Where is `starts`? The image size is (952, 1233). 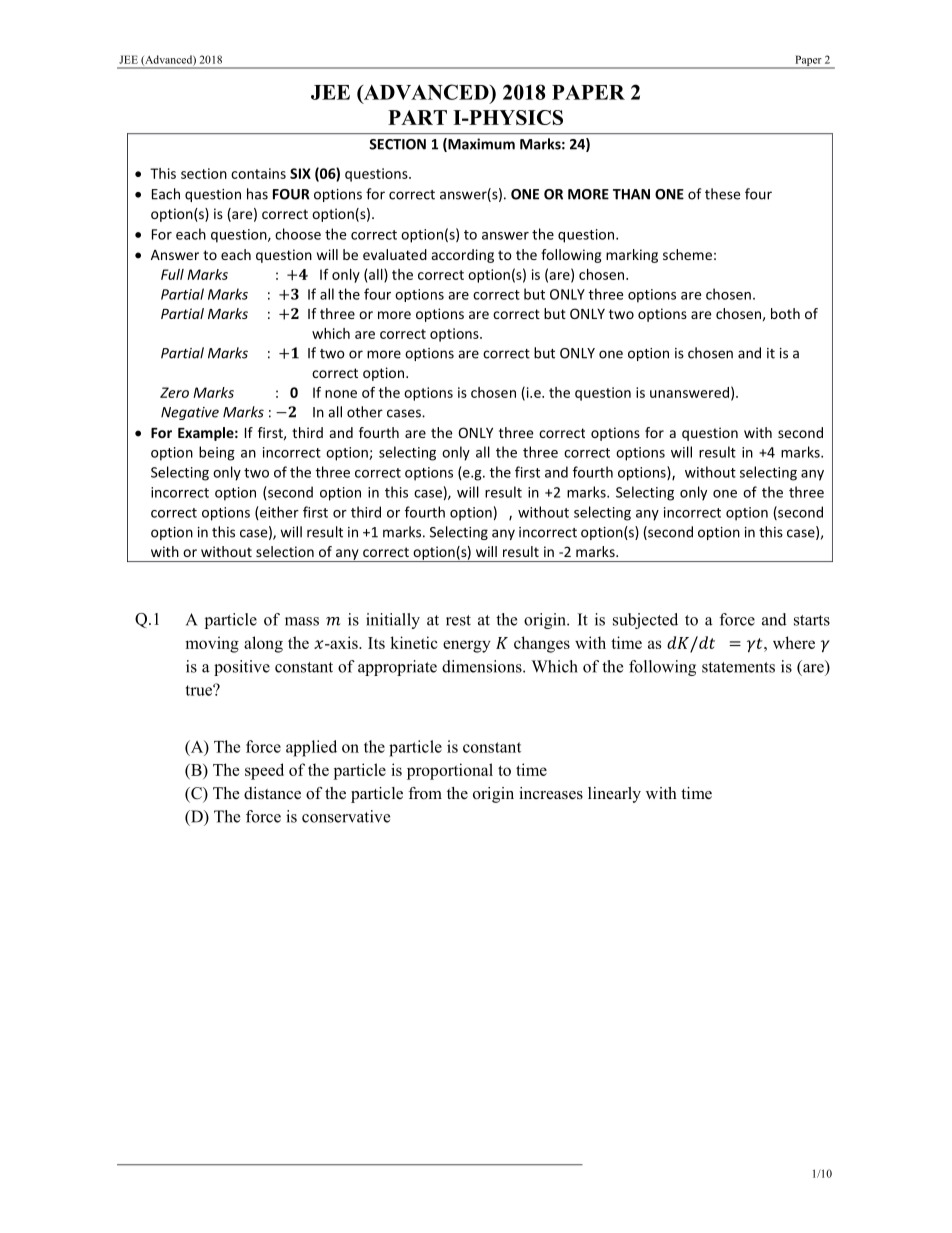 starts is located at coordinates (812, 620).
